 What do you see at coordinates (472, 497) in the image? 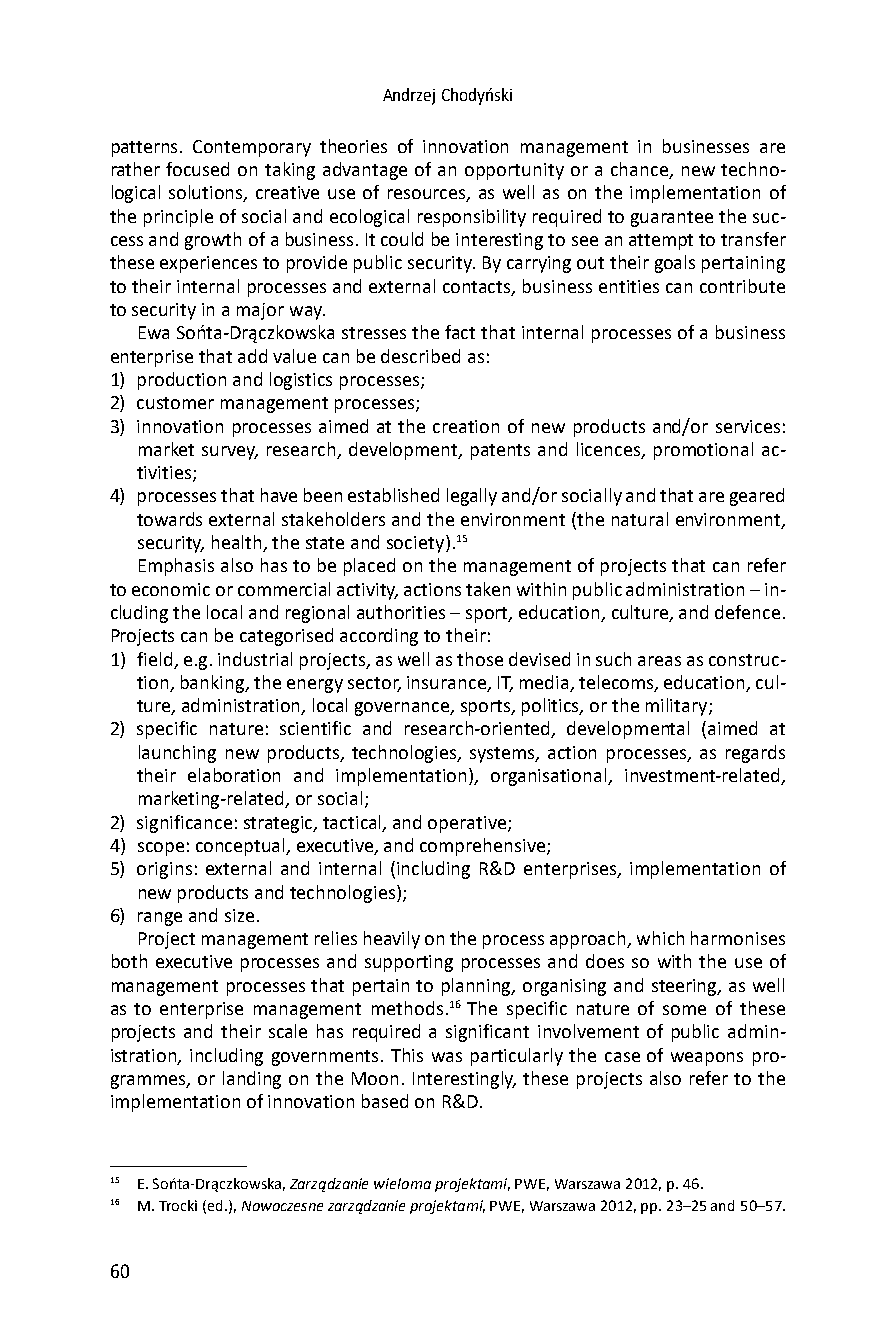
I see `legally` at bounding box center [472, 497].
